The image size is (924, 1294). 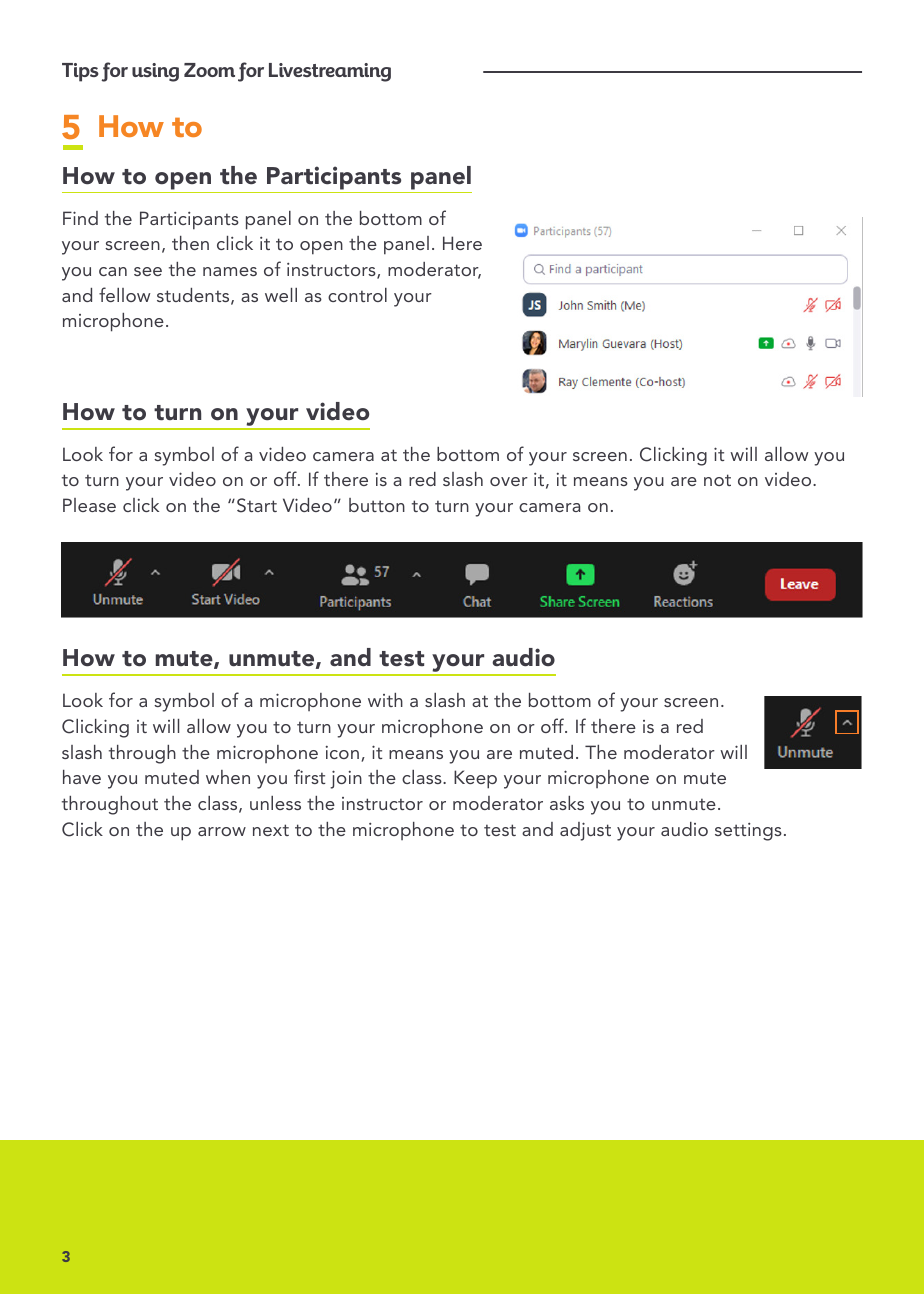 I want to click on Livestreaming, so click(x=330, y=72).
